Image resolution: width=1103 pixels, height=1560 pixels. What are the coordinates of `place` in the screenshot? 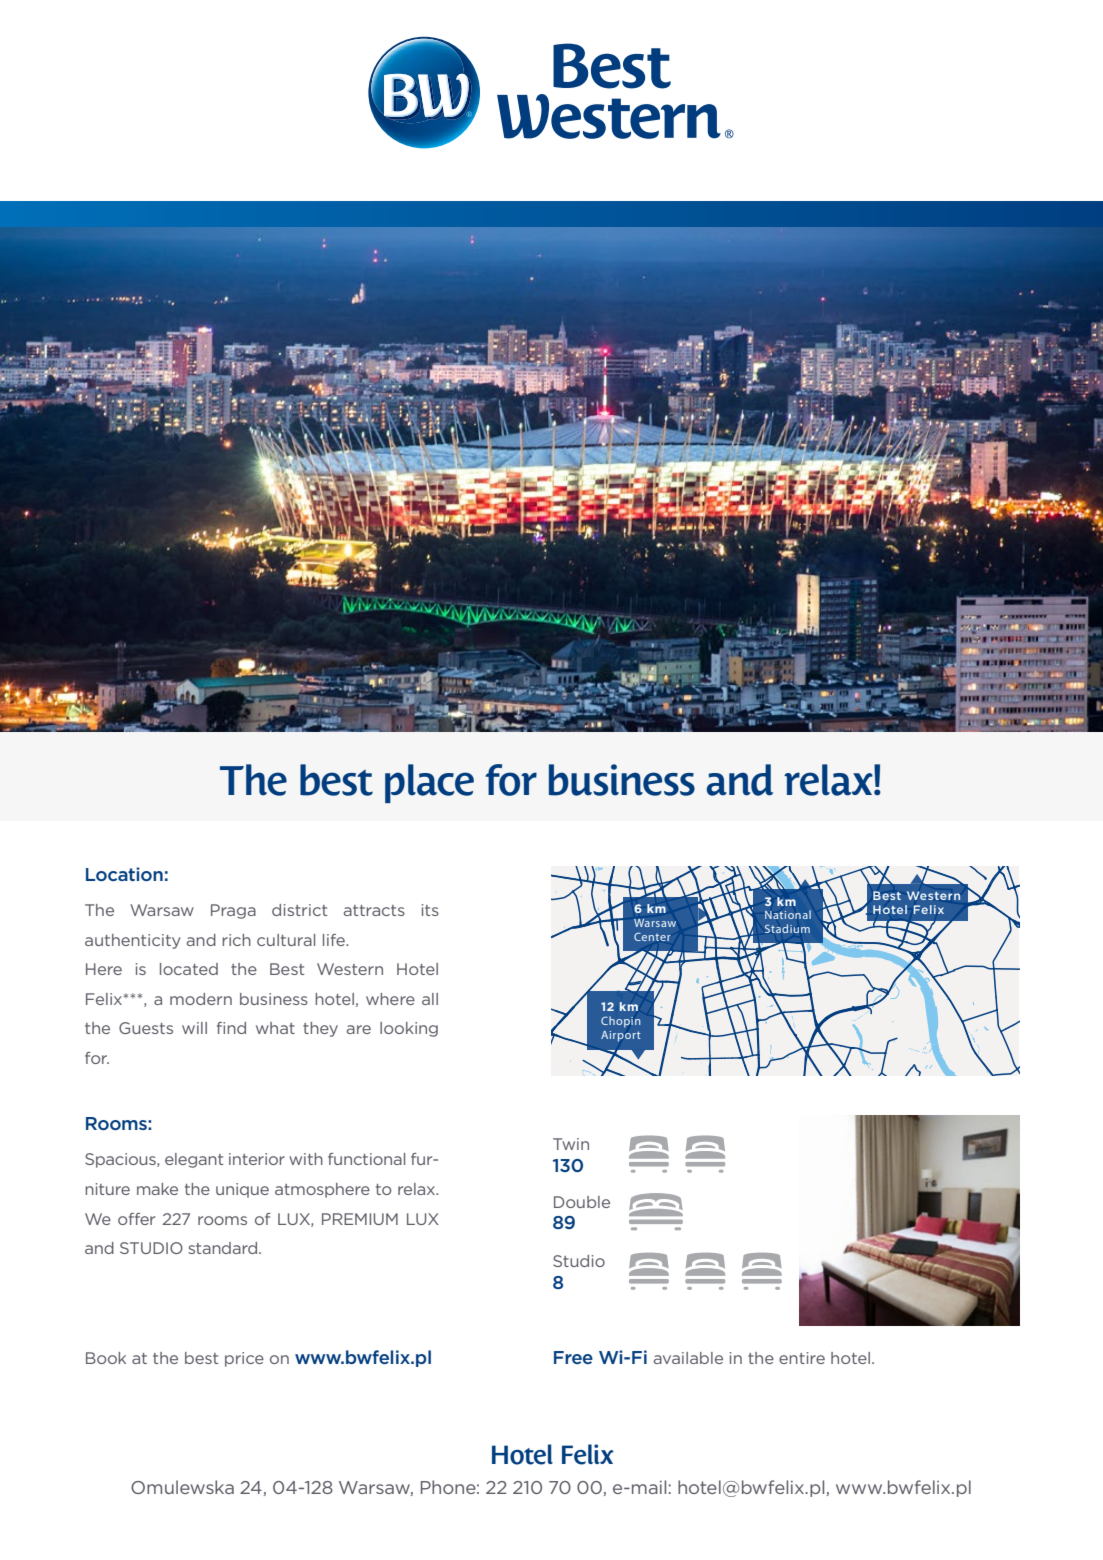 It's located at (429, 783).
